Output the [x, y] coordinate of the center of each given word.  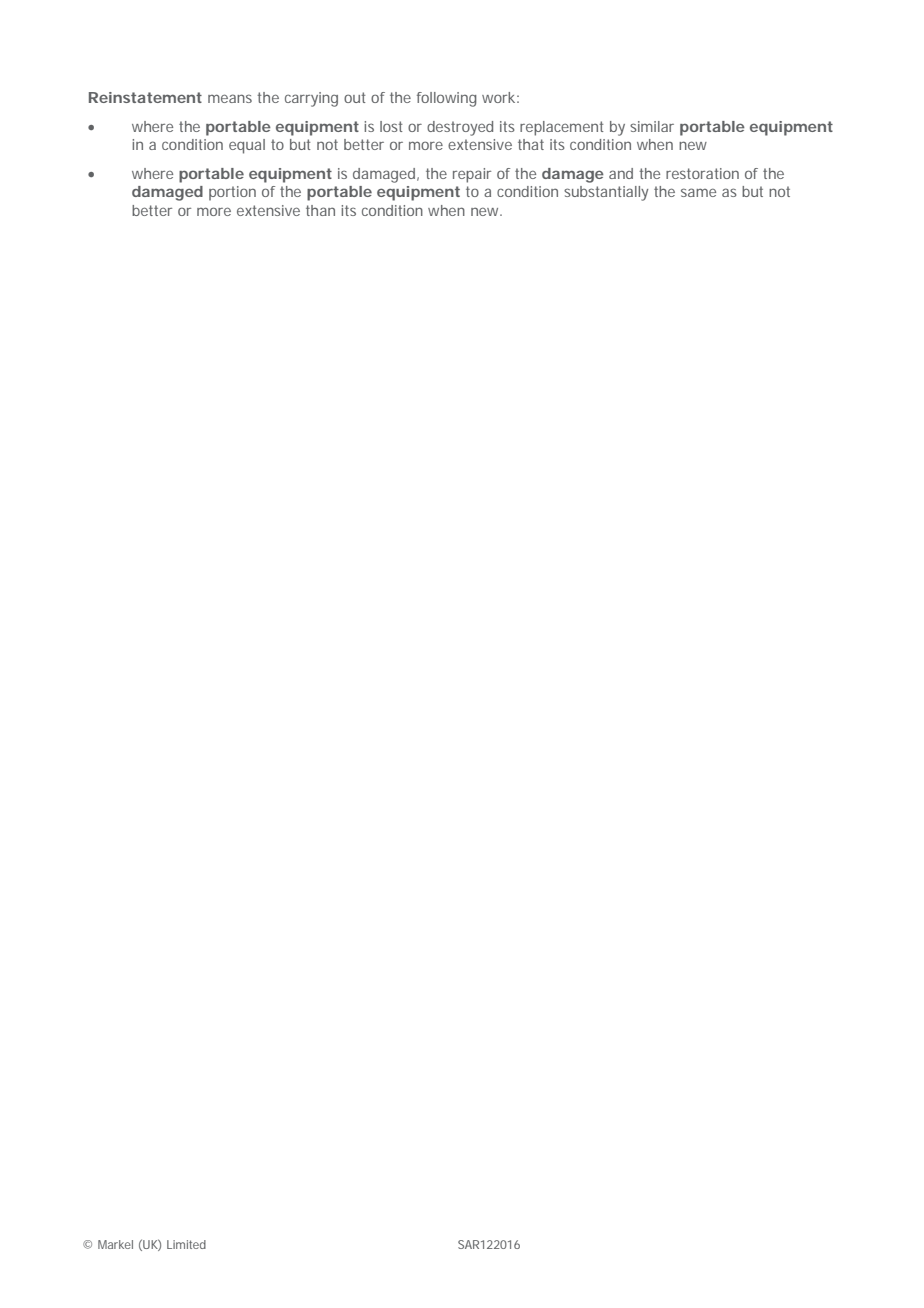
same [698, 192]
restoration [702, 173]
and [621, 173]
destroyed [460, 128]
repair [472, 175]
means [230, 98]
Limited [186, 1244]
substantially [606, 193]
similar [652, 126]
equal [247, 146]
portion [232, 193]
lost [391, 126]
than [320, 210]
